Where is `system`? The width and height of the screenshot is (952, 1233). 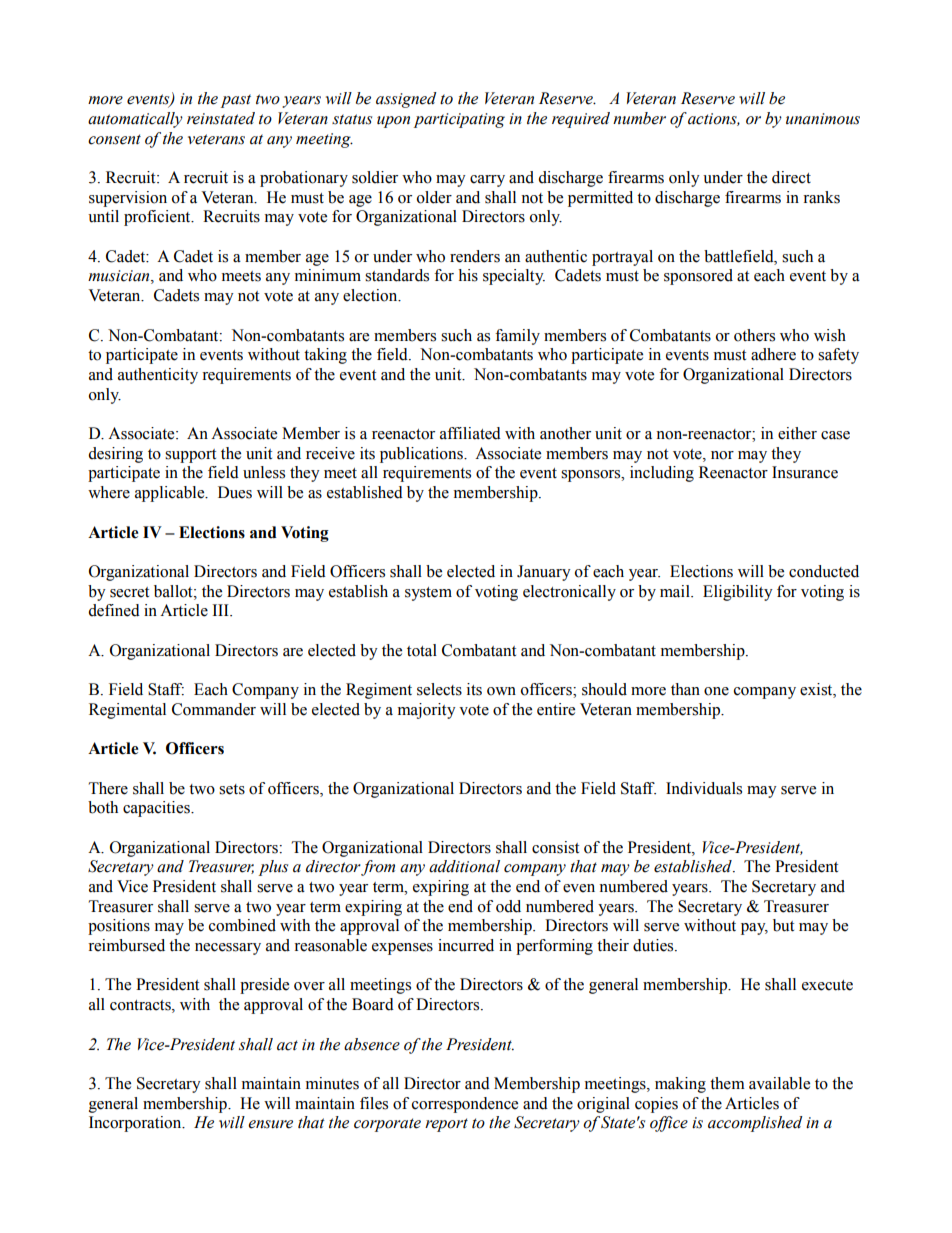 system is located at coordinates (428, 594).
